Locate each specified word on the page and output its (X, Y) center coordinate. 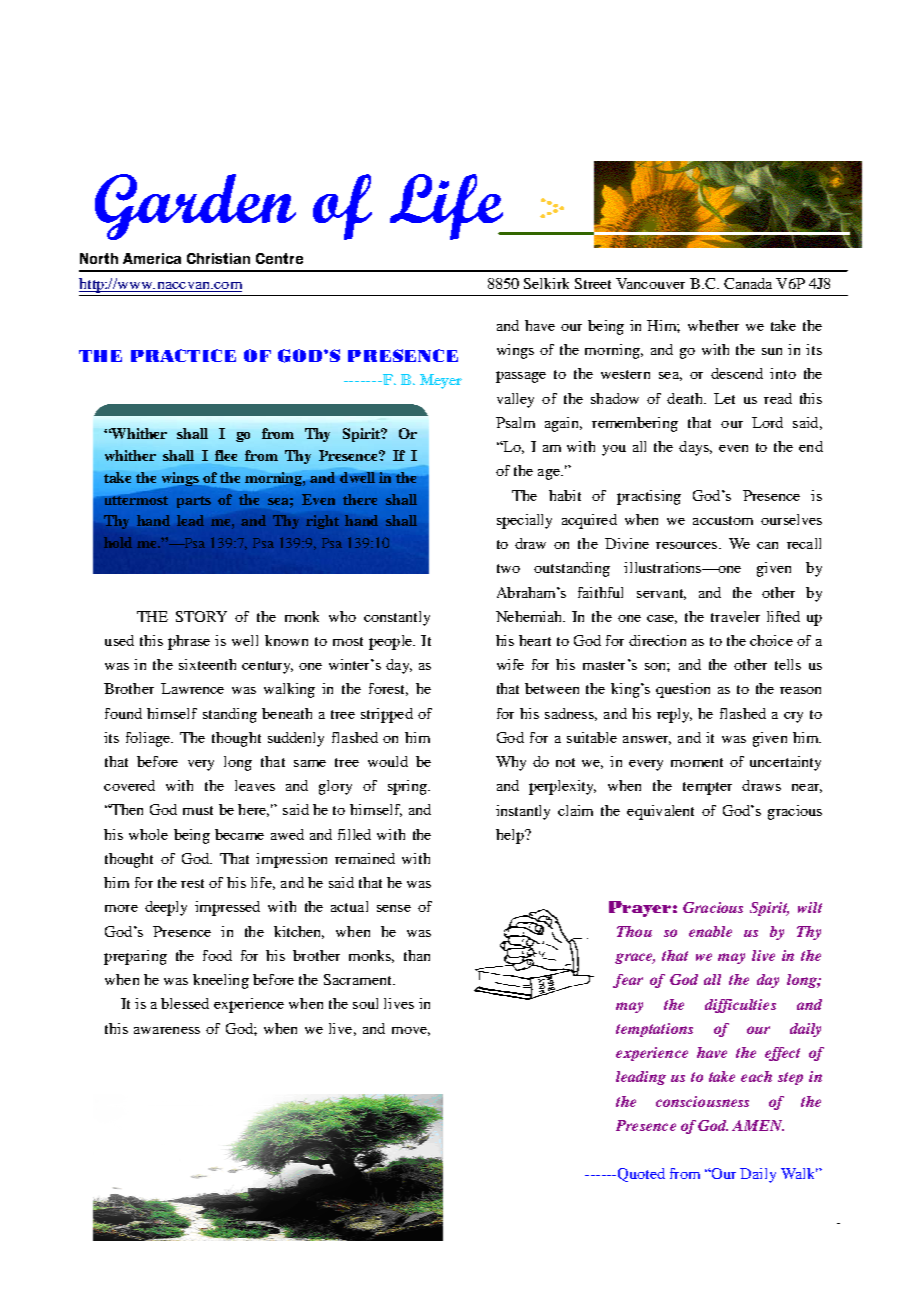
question (683, 690)
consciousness (702, 1101)
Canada (748, 283)
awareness (167, 1030)
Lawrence (192, 688)
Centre (279, 258)
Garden (195, 207)
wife (510, 664)
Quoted (640, 1175)
